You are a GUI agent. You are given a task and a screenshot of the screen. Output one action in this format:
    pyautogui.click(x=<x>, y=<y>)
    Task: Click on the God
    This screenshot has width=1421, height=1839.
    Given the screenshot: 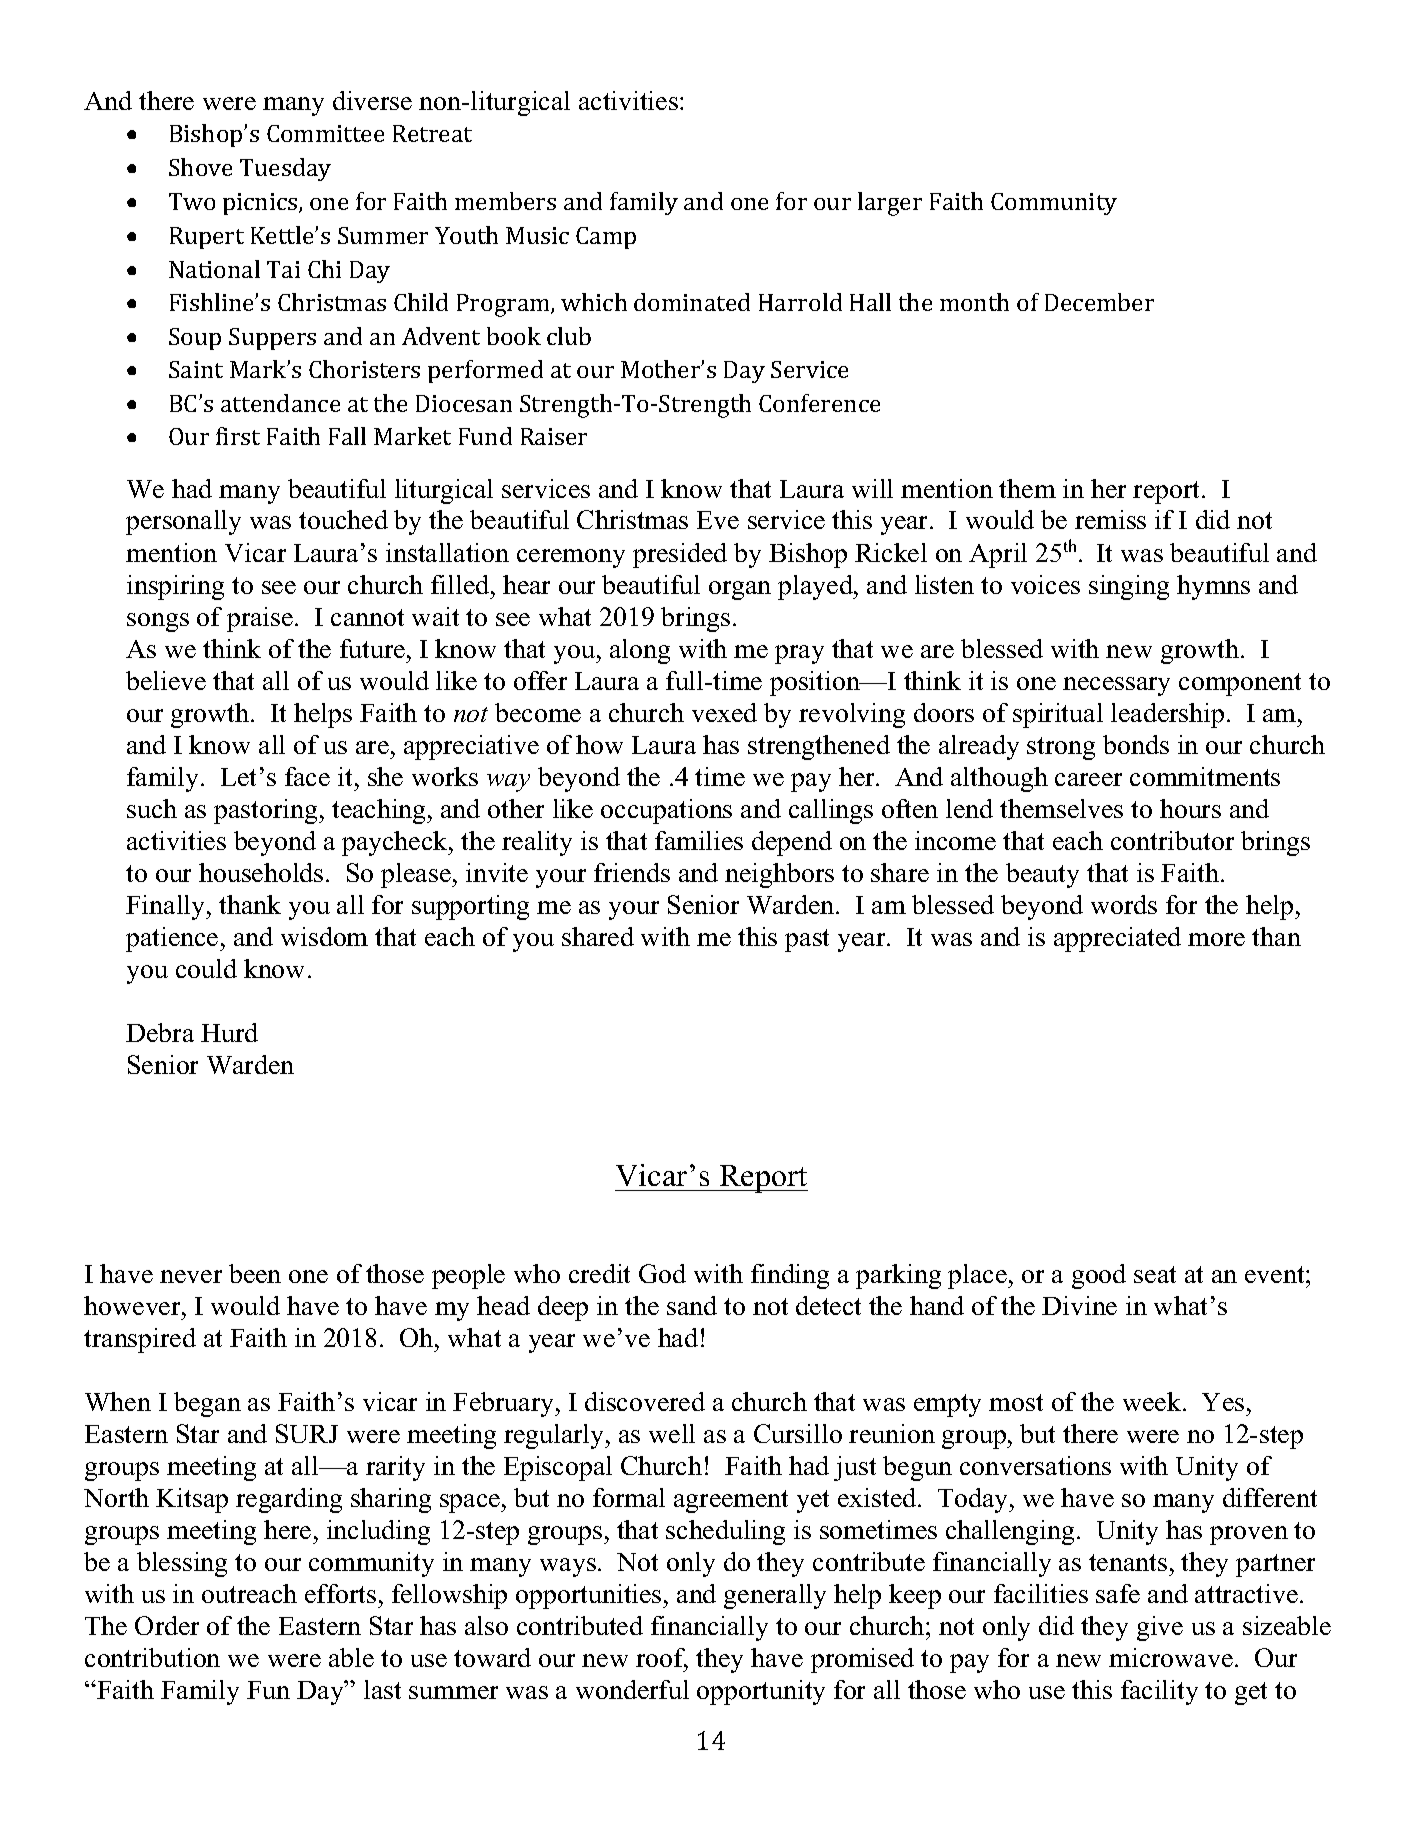 What is the action you would take?
    pyautogui.click(x=662, y=1273)
